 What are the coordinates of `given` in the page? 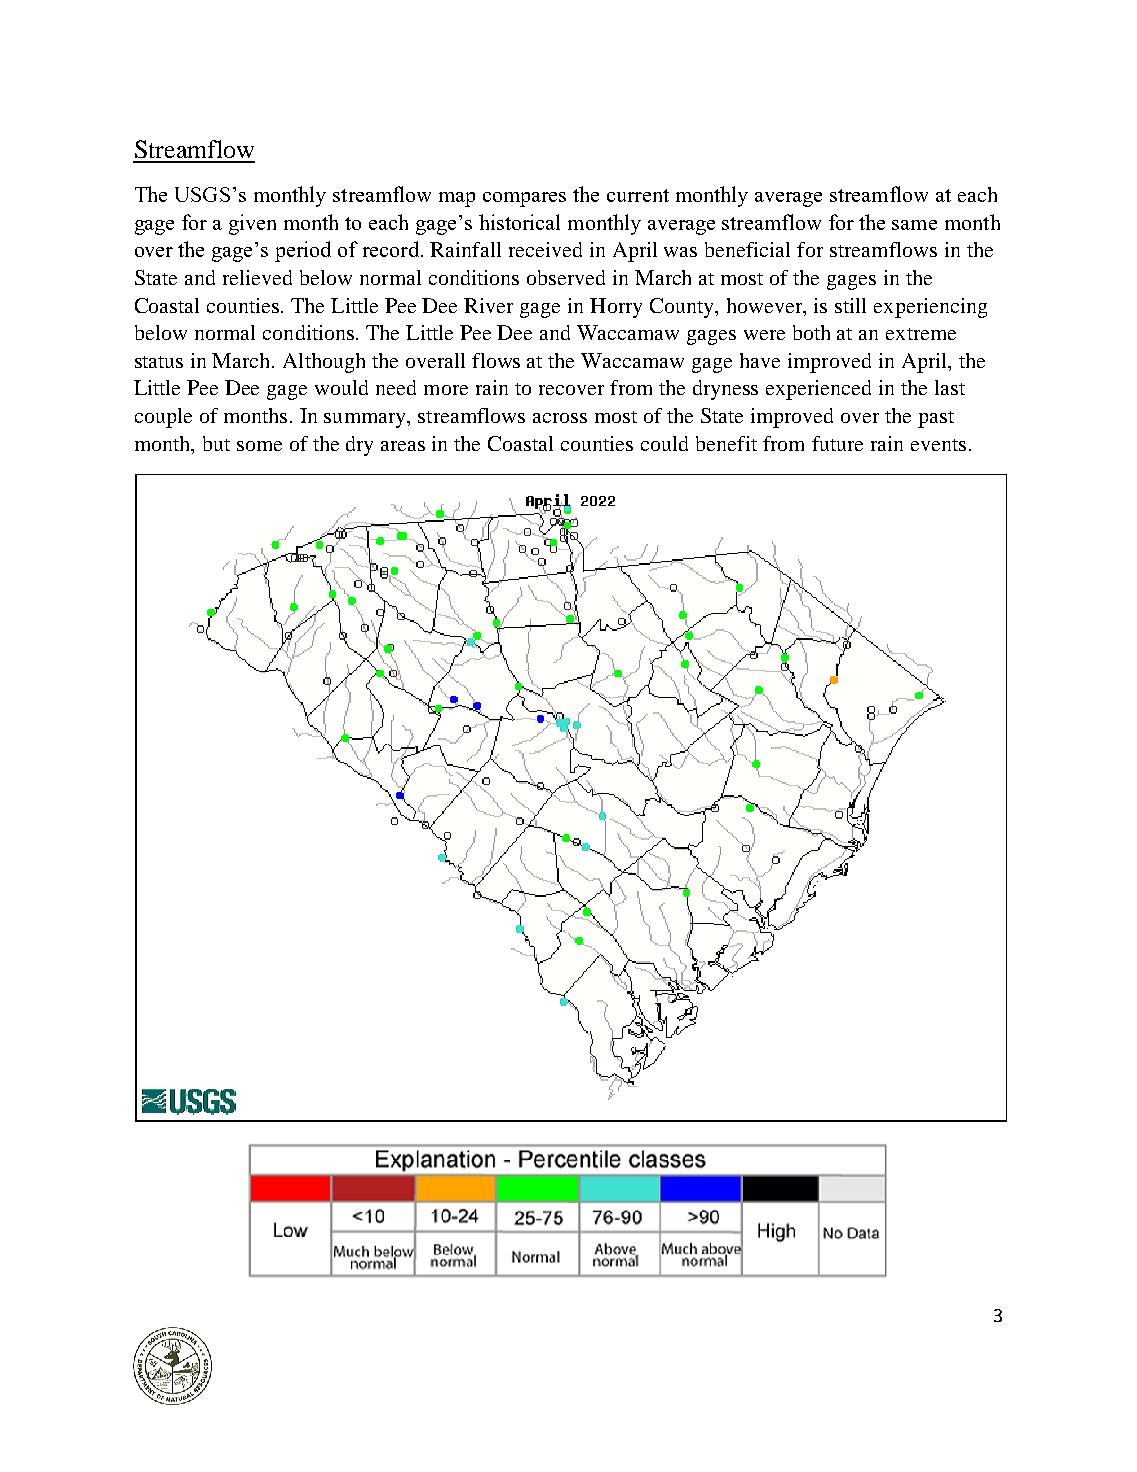 It's located at (252, 224).
